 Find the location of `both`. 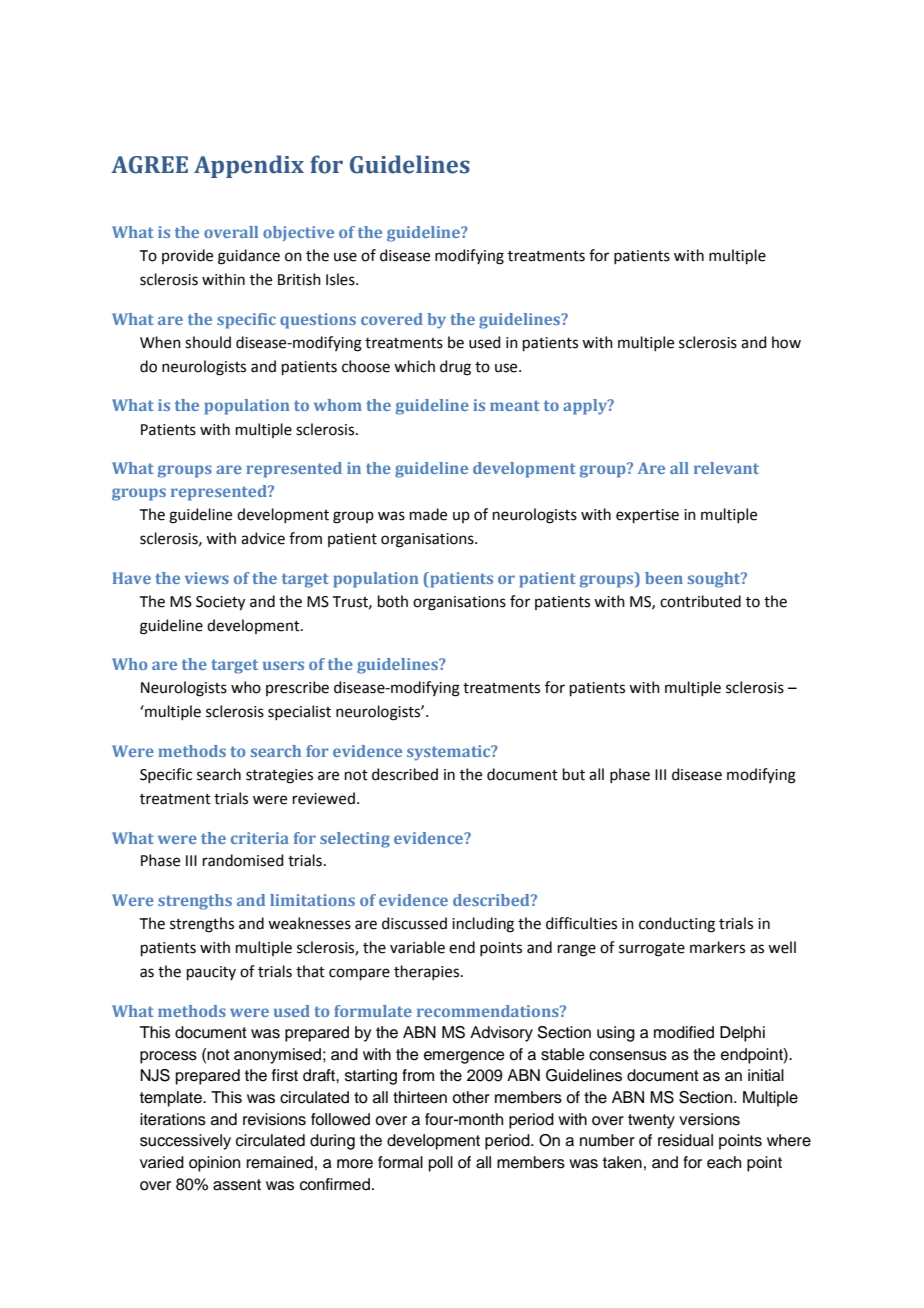

both is located at coordinates (393, 601).
